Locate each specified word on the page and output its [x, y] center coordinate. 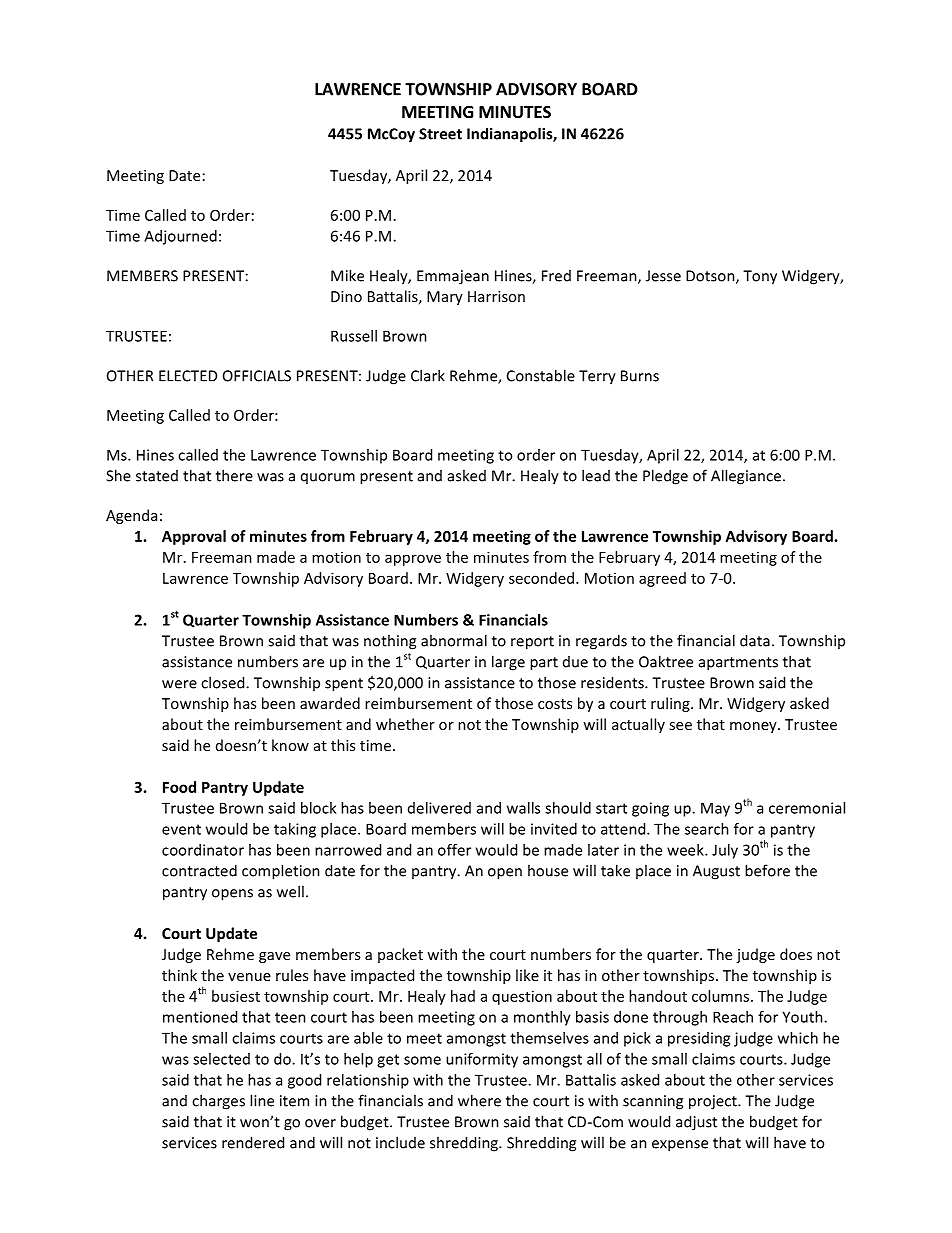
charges [218, 1102]
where [479, 1100]
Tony [760, 277]
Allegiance [746, 477]
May [715, 809]
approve [413, 560]
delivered [439, 808]
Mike [347, 275]
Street [440, 134]
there [234, 475]
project [714, 1102]
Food [179, 787]
